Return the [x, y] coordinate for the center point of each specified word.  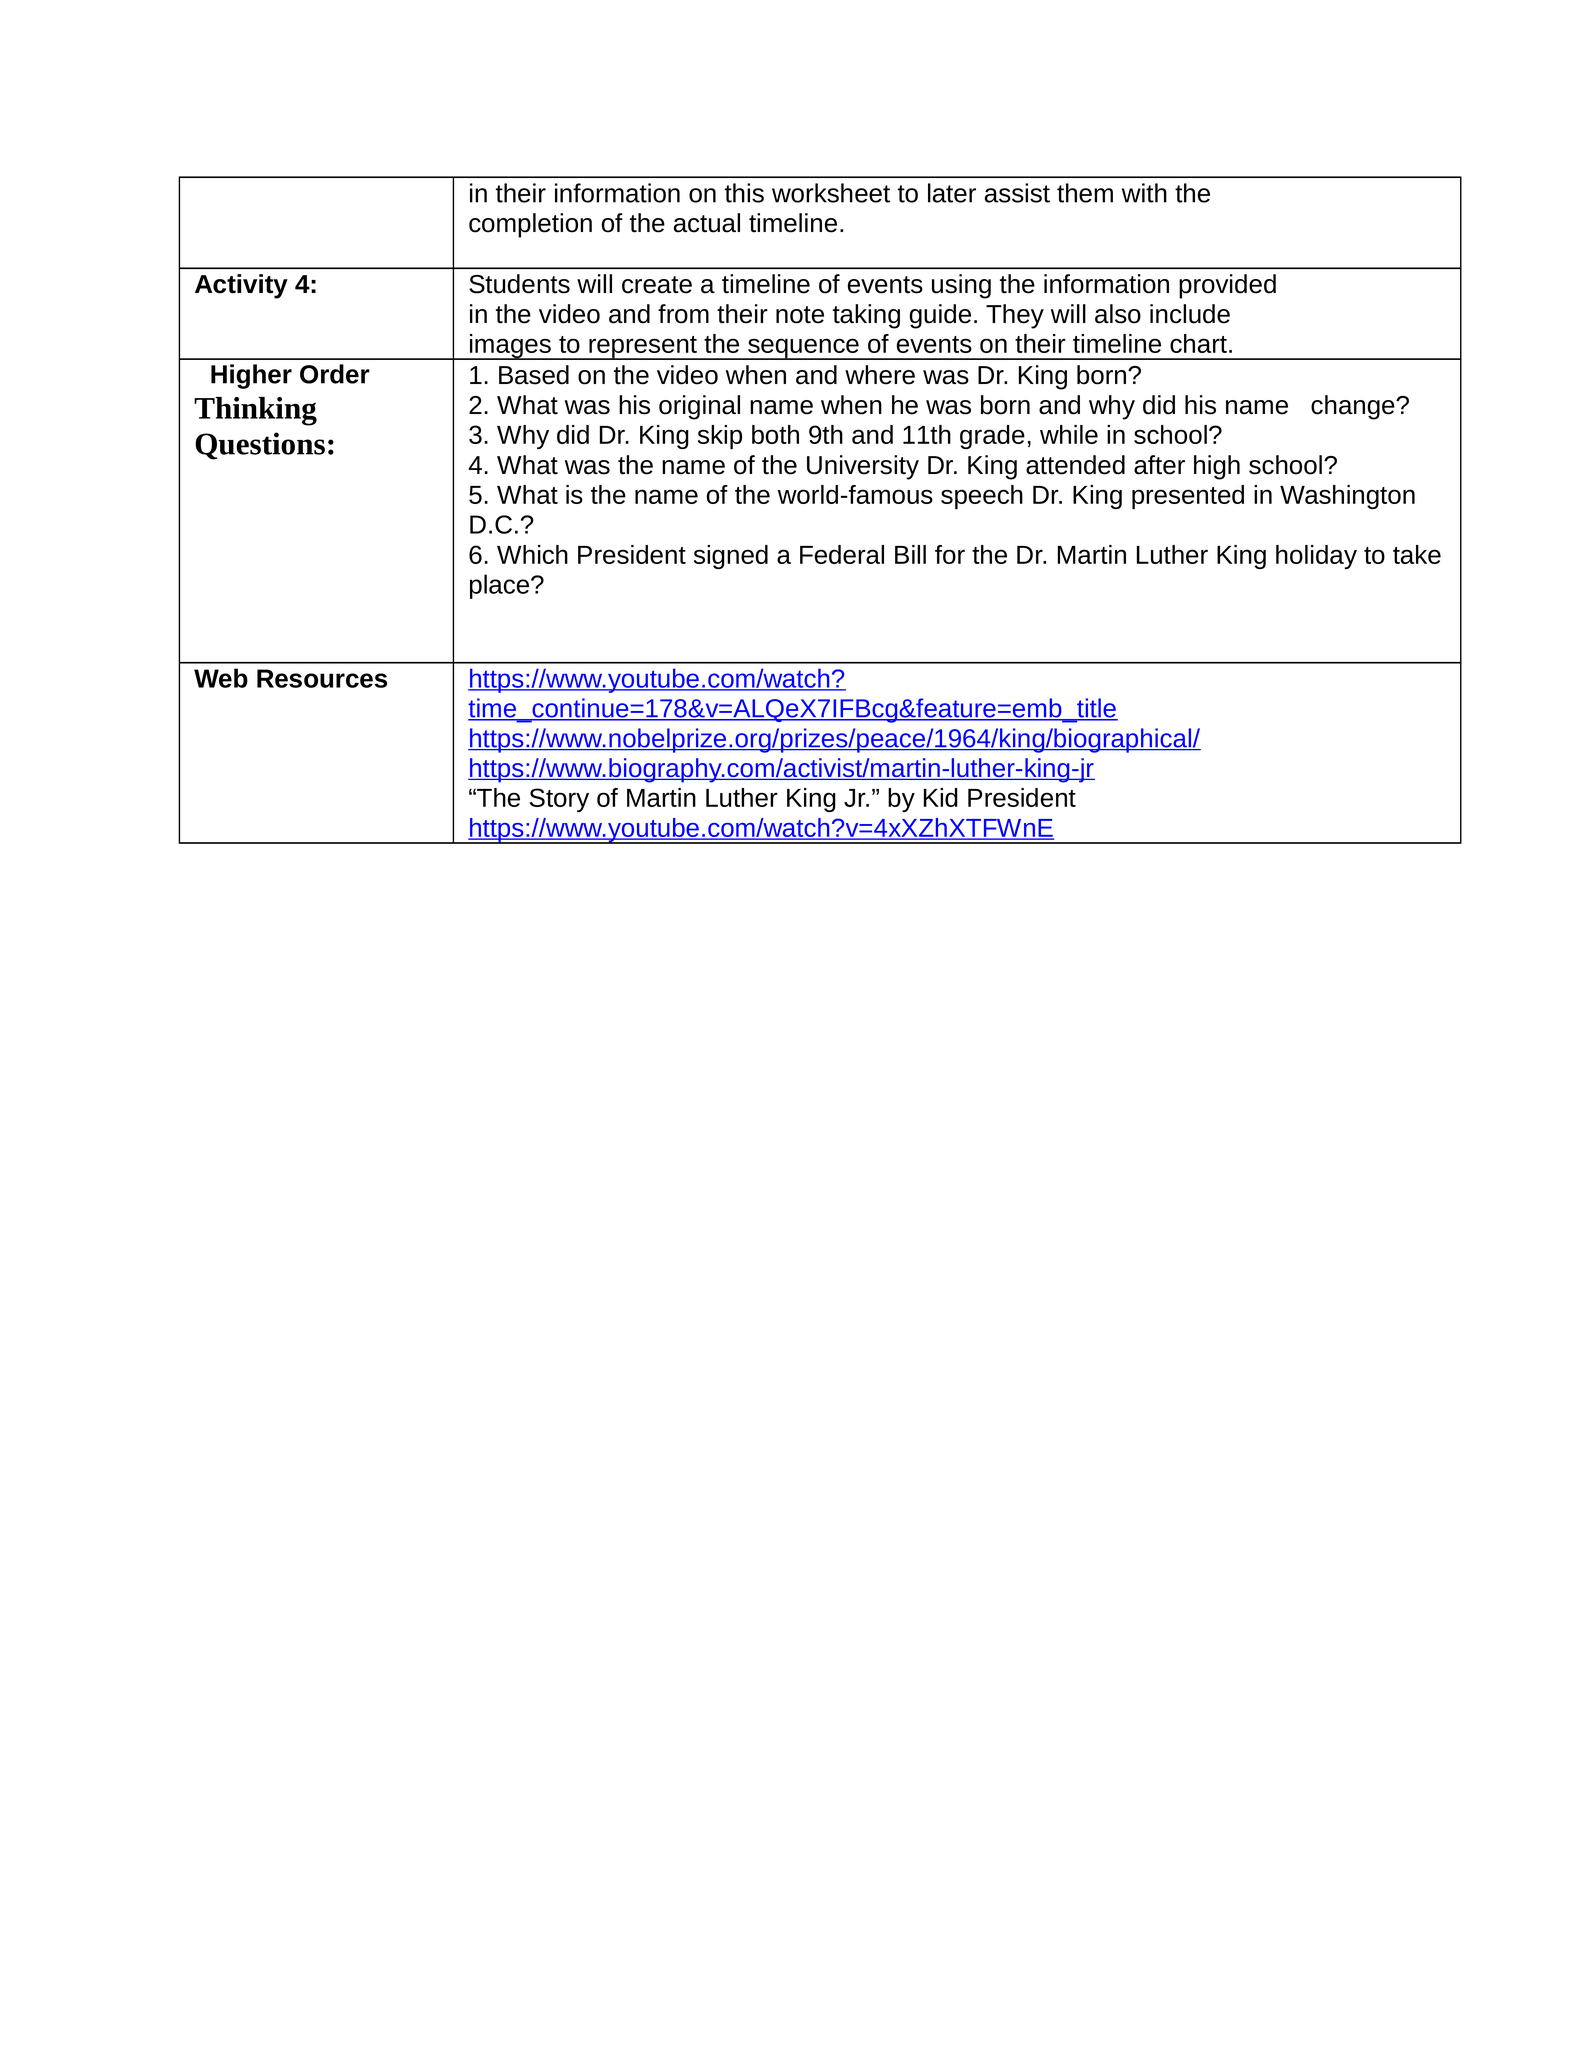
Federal [842, 554]
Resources [322, 678]
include [1190, 314]
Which [532, 554]
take [1417, 554]
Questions [260, 446]
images [510, 347]
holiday [1316, 557]
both [775, 434]
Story [559, 800]
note [800, 315]
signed [731, 557]
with [1144, 193]
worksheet [831, 193]
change [1354, 407]
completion [530, 225]
